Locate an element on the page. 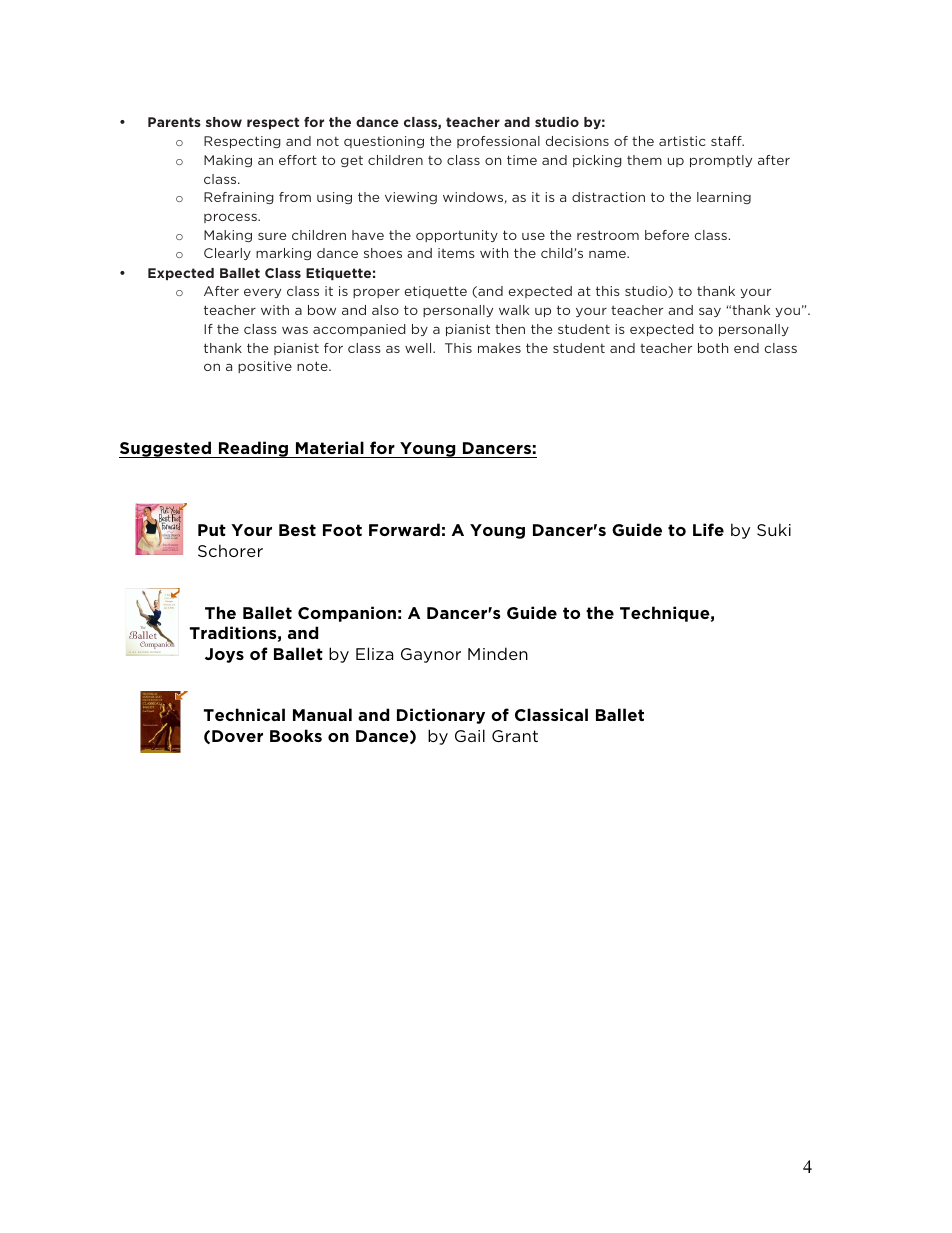 The width and height of the document is (952, 1233). Forward is located at coordinates (404, 529).
